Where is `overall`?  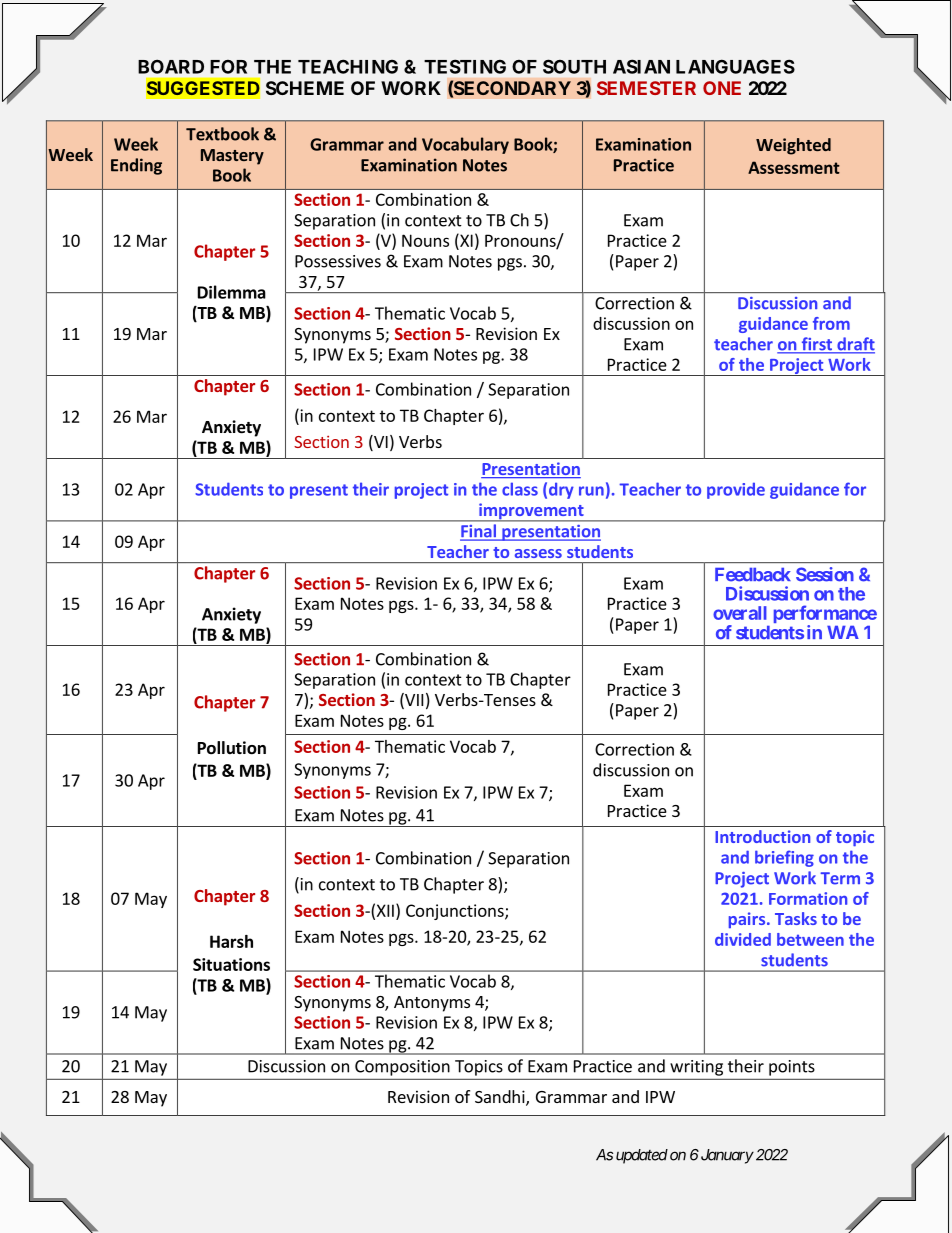 overall is located at coordinates (740, 613).
